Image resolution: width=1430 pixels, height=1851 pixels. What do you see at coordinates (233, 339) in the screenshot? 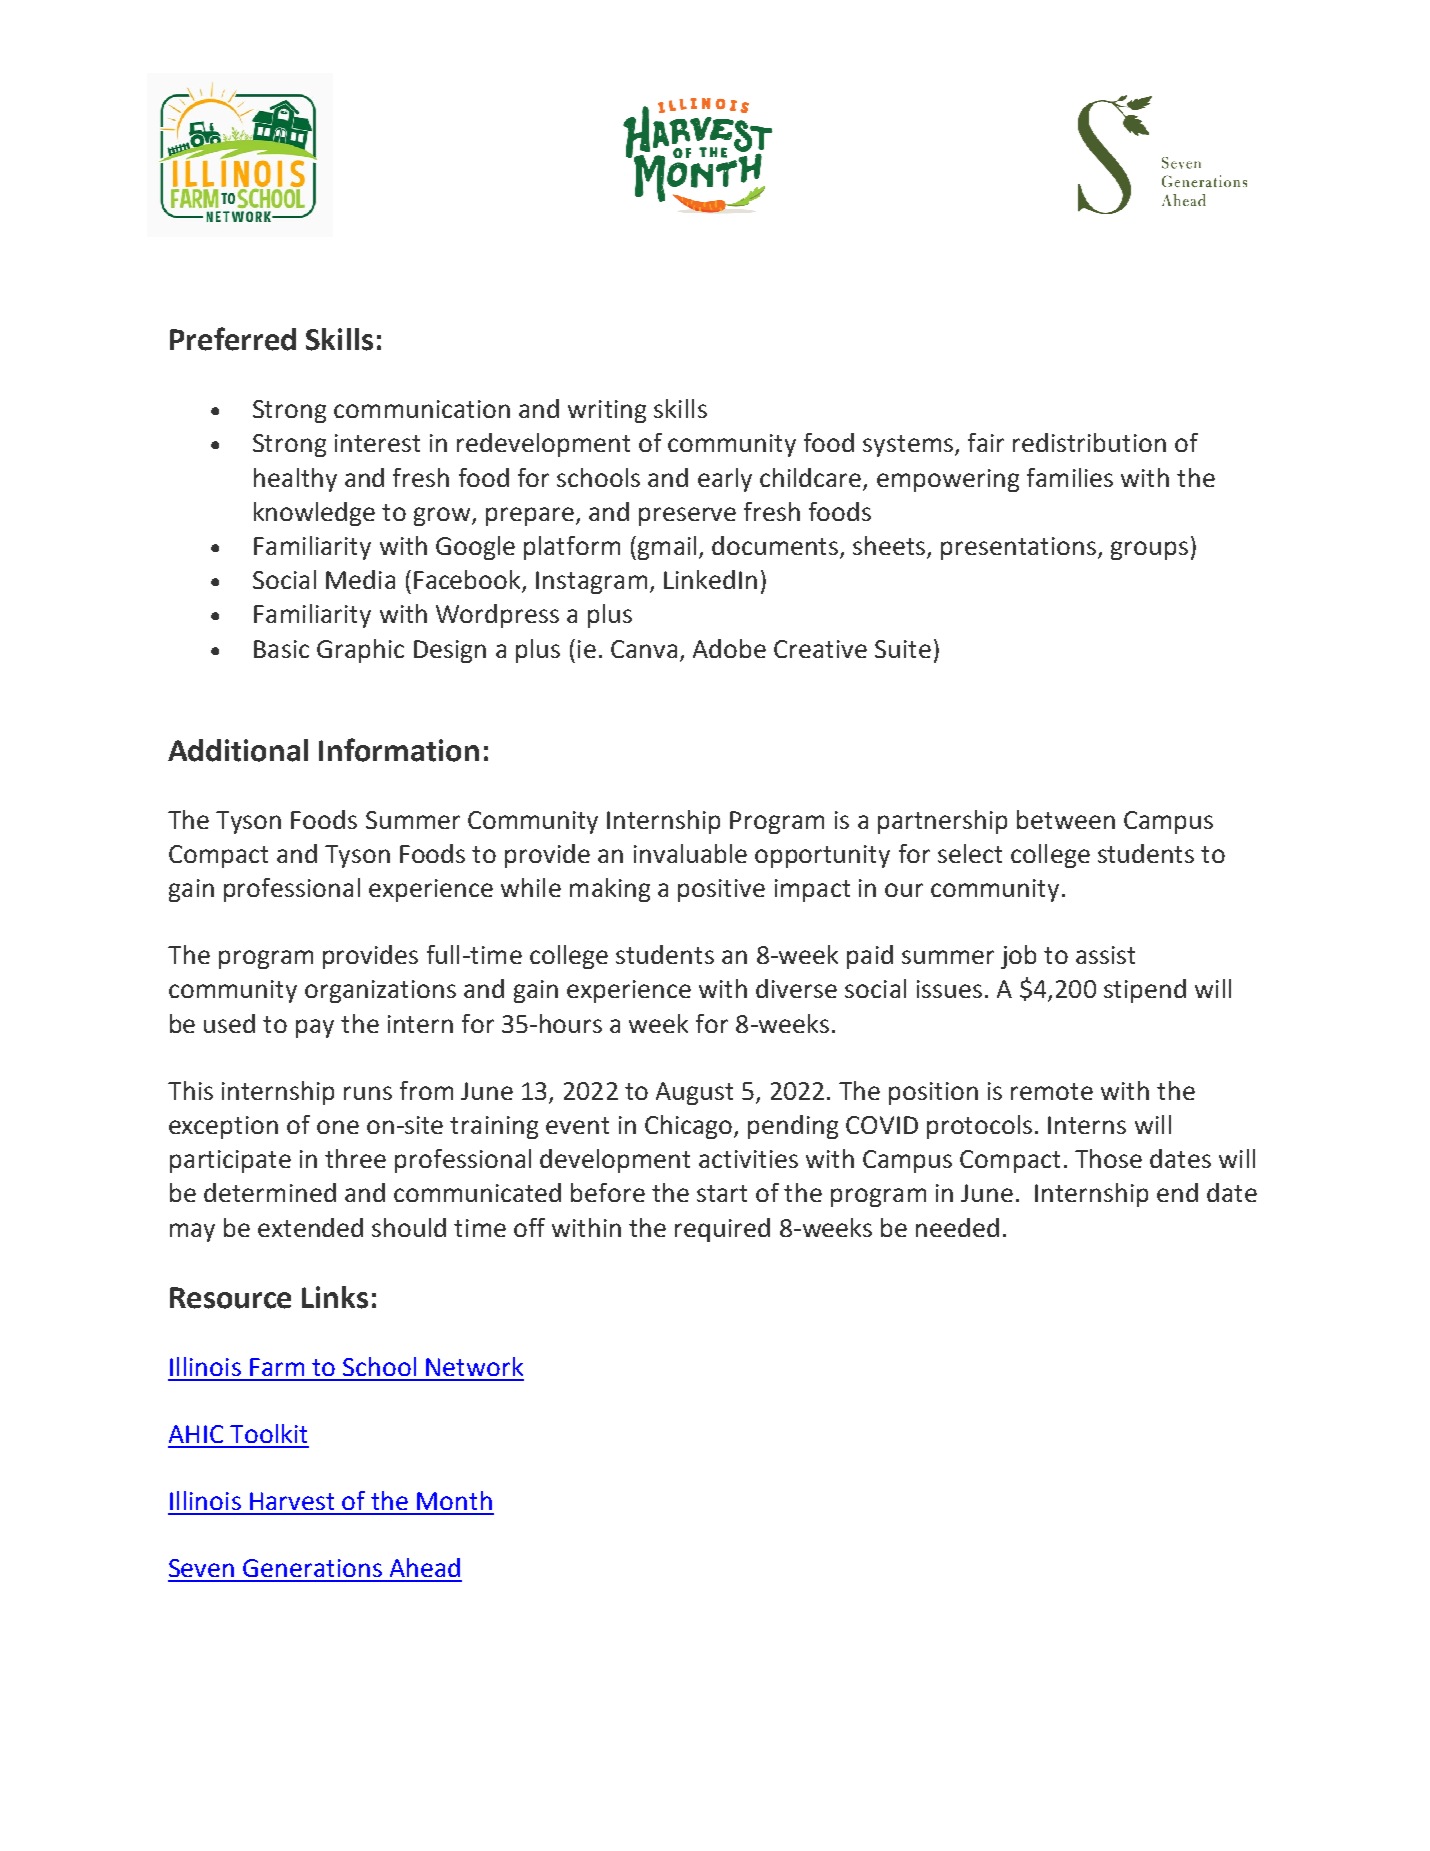
I see `Preferred` at bounding box center [233, 339].
